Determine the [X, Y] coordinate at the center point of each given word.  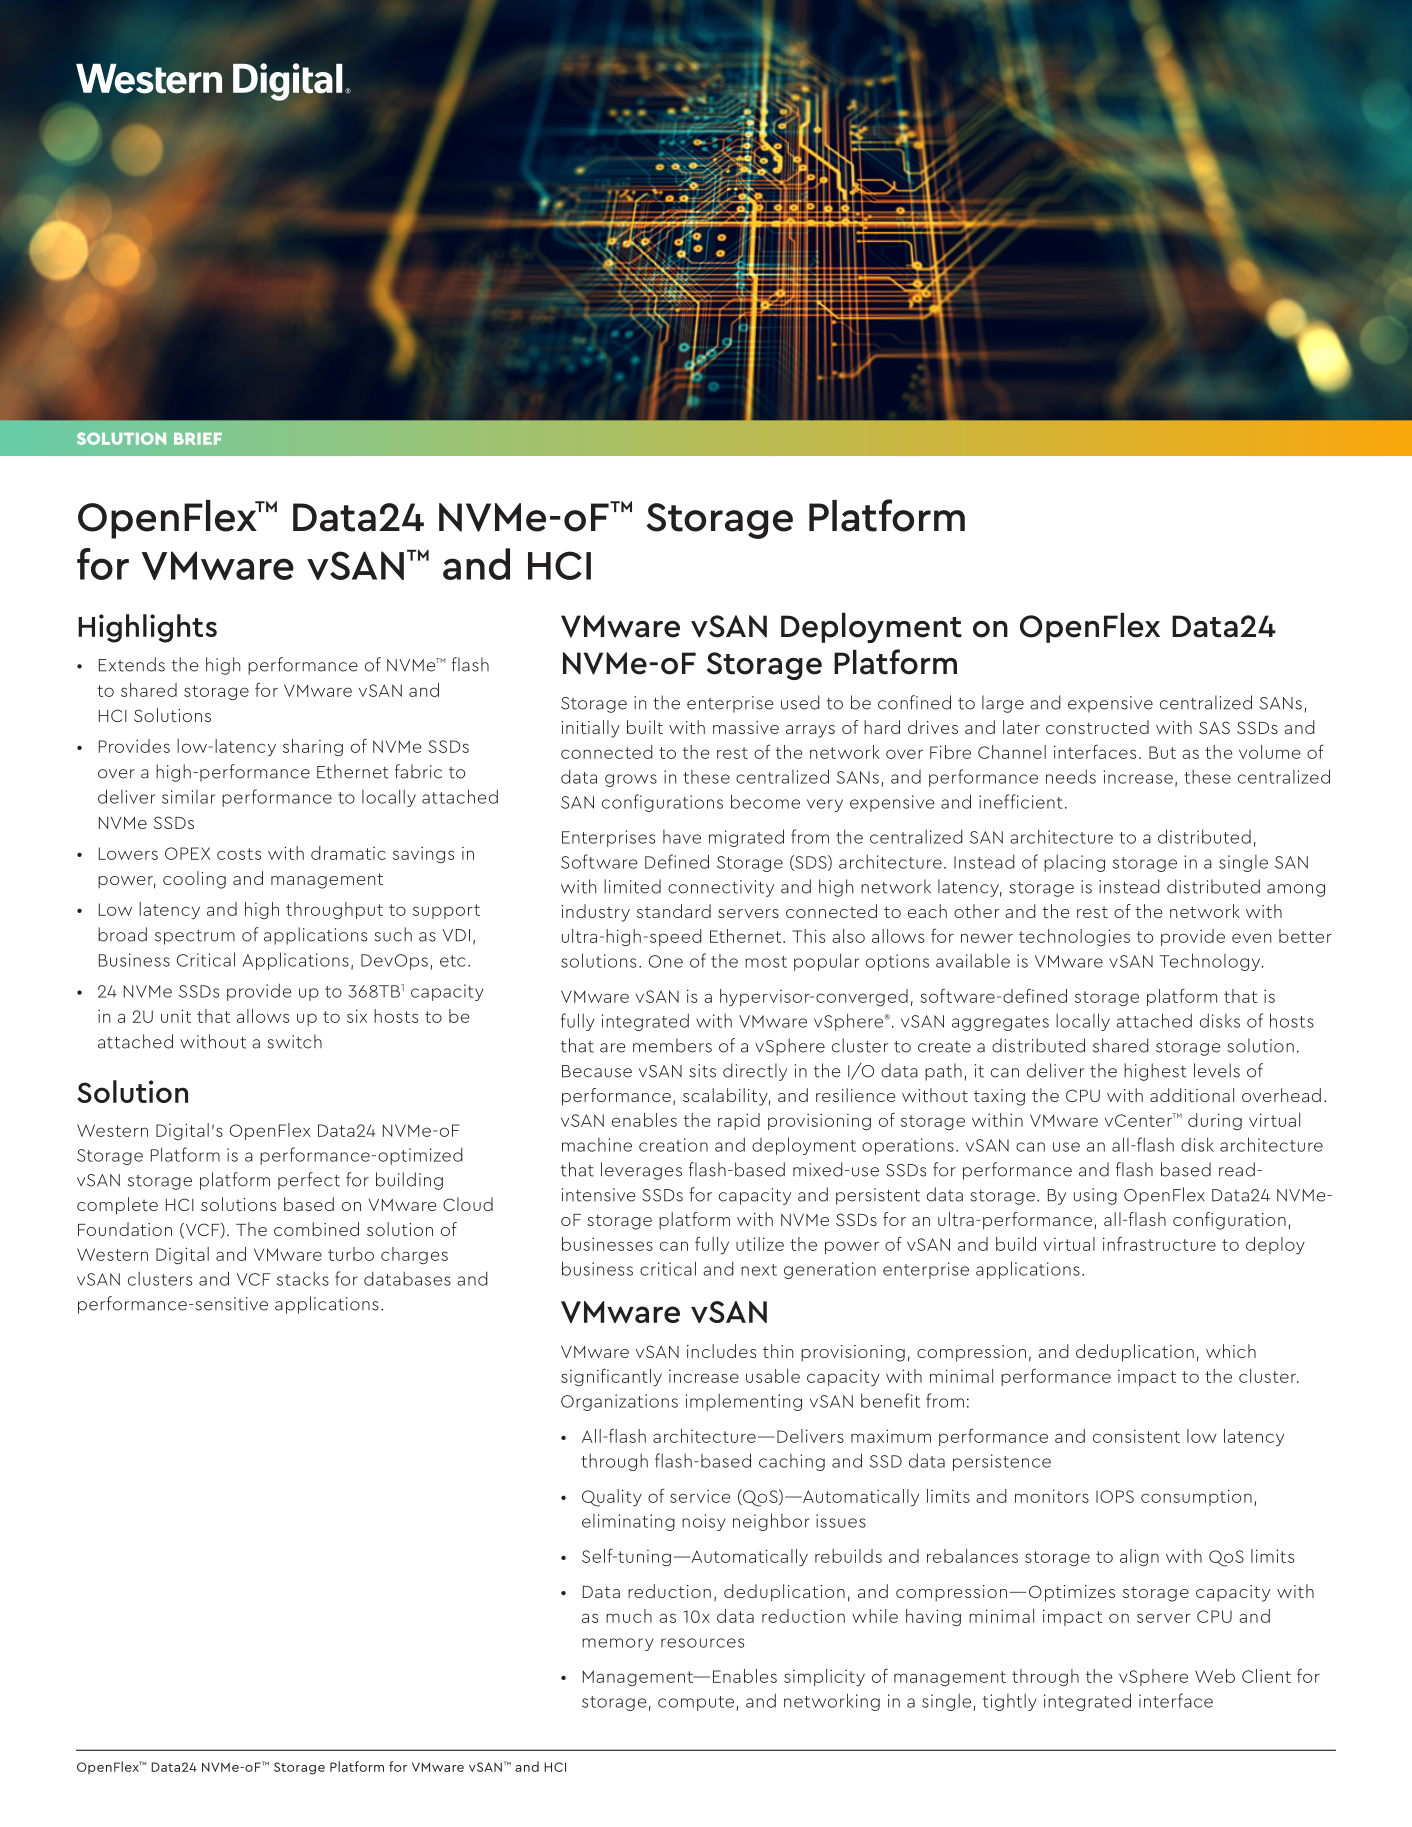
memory [618, 1644]
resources [702, 1643]
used [800, 702]
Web [1215, 1676]
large [1003, 704]
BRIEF [198, 439]
